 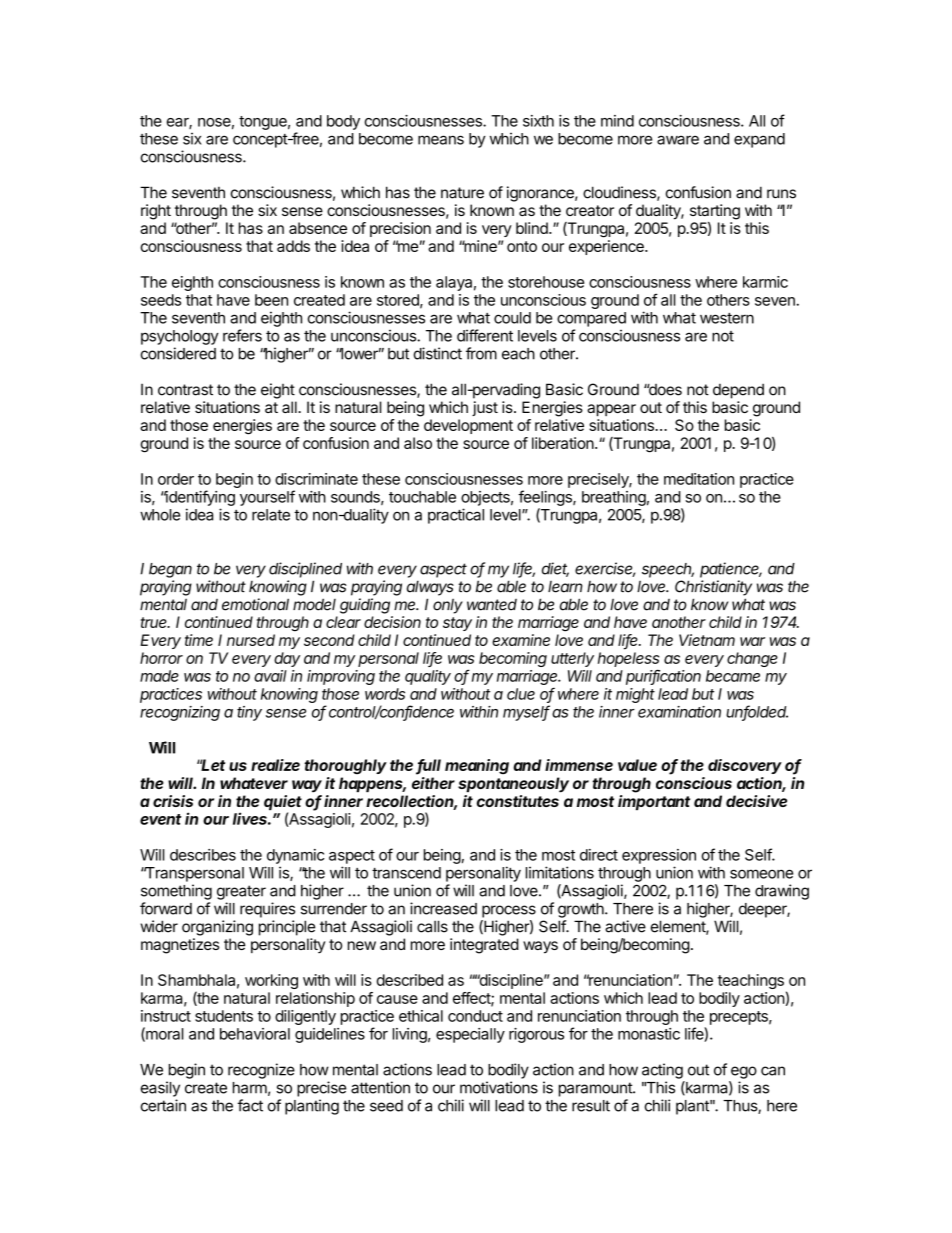 What do you see at coordinates (678, 140) in the screenshot?
I see `aware` at bounding box center [678, 140].
